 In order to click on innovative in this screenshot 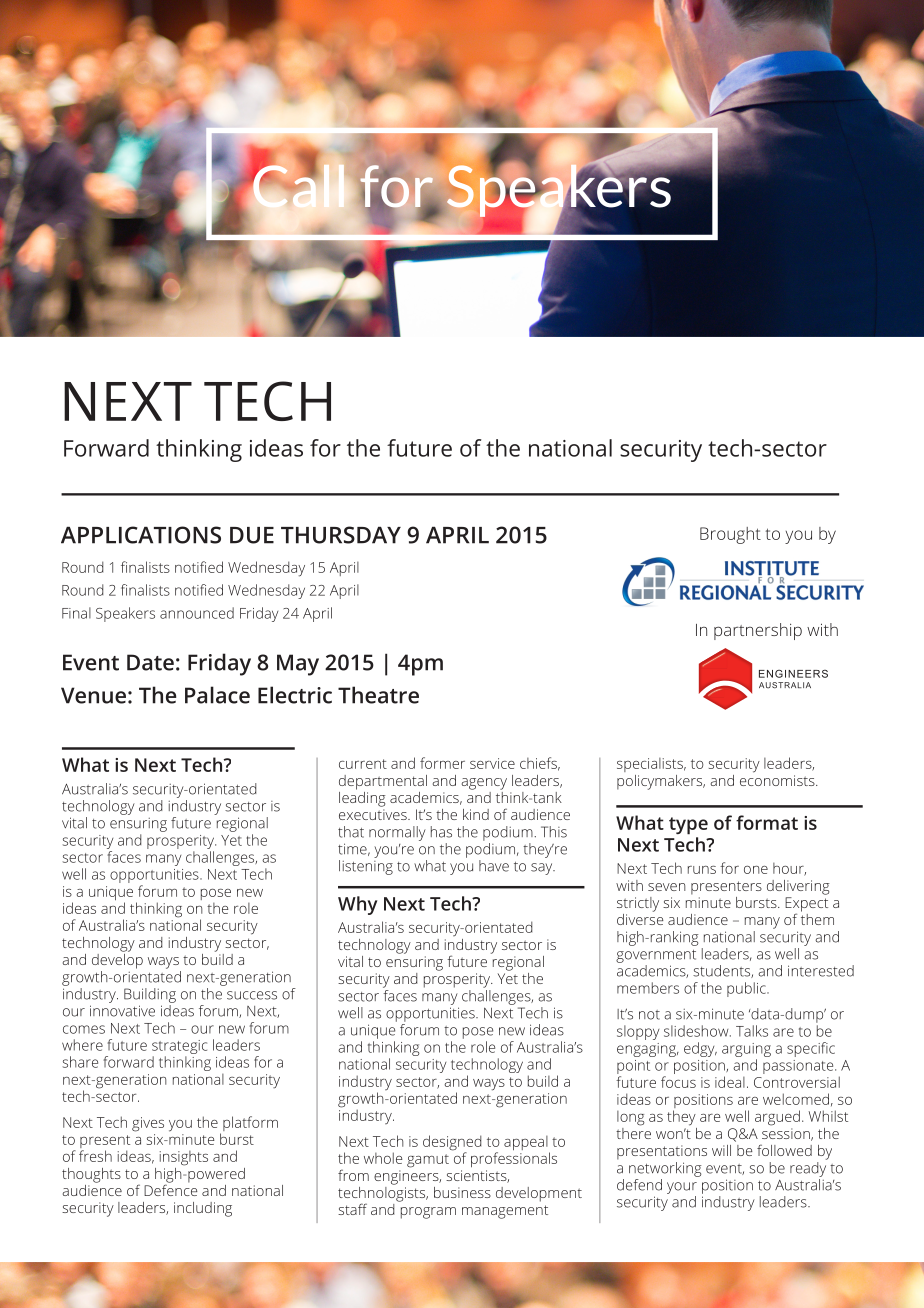, I will do `click(122, 1011)`.
